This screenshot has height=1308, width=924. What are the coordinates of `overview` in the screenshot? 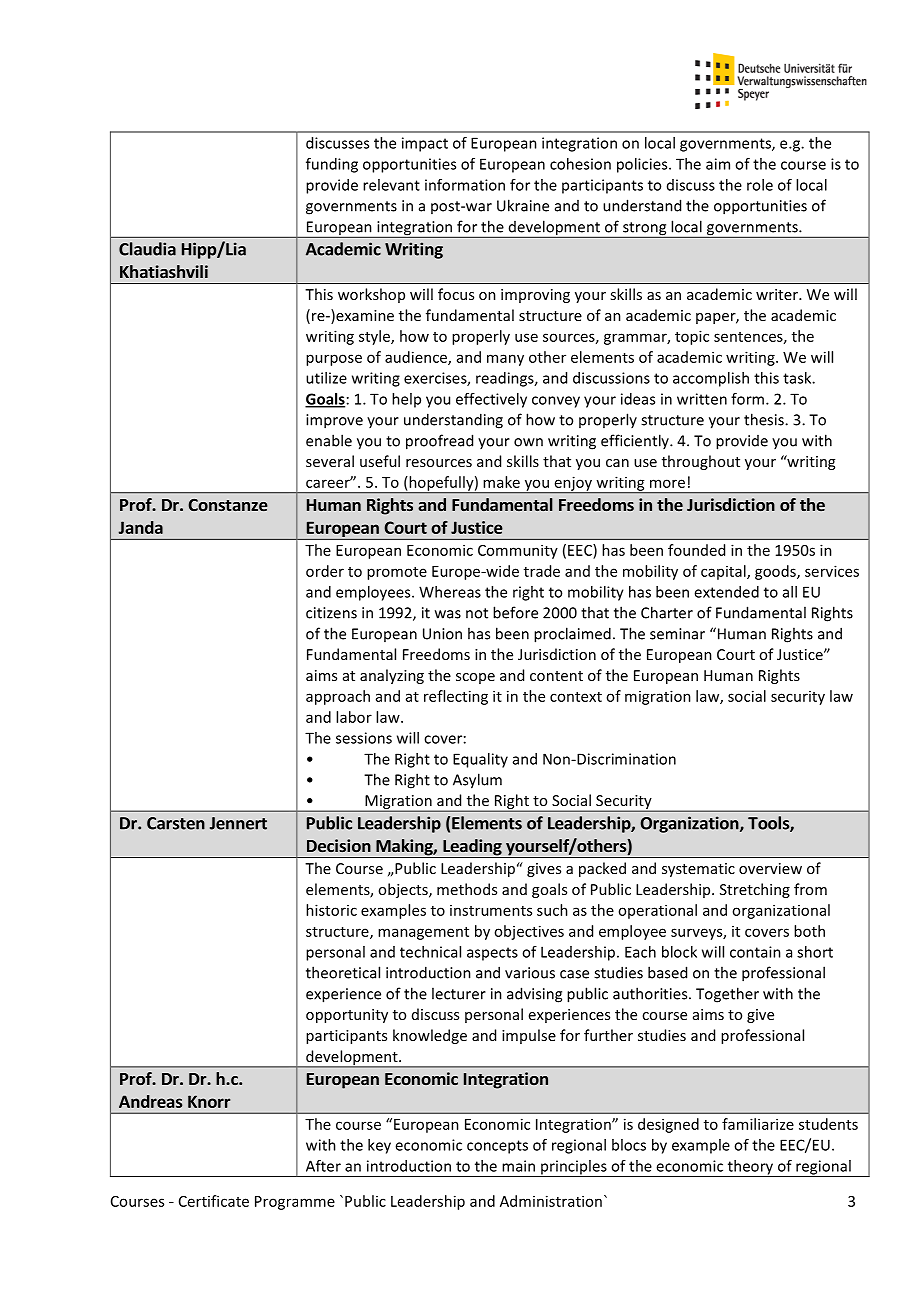 It's located at (770, 868).
